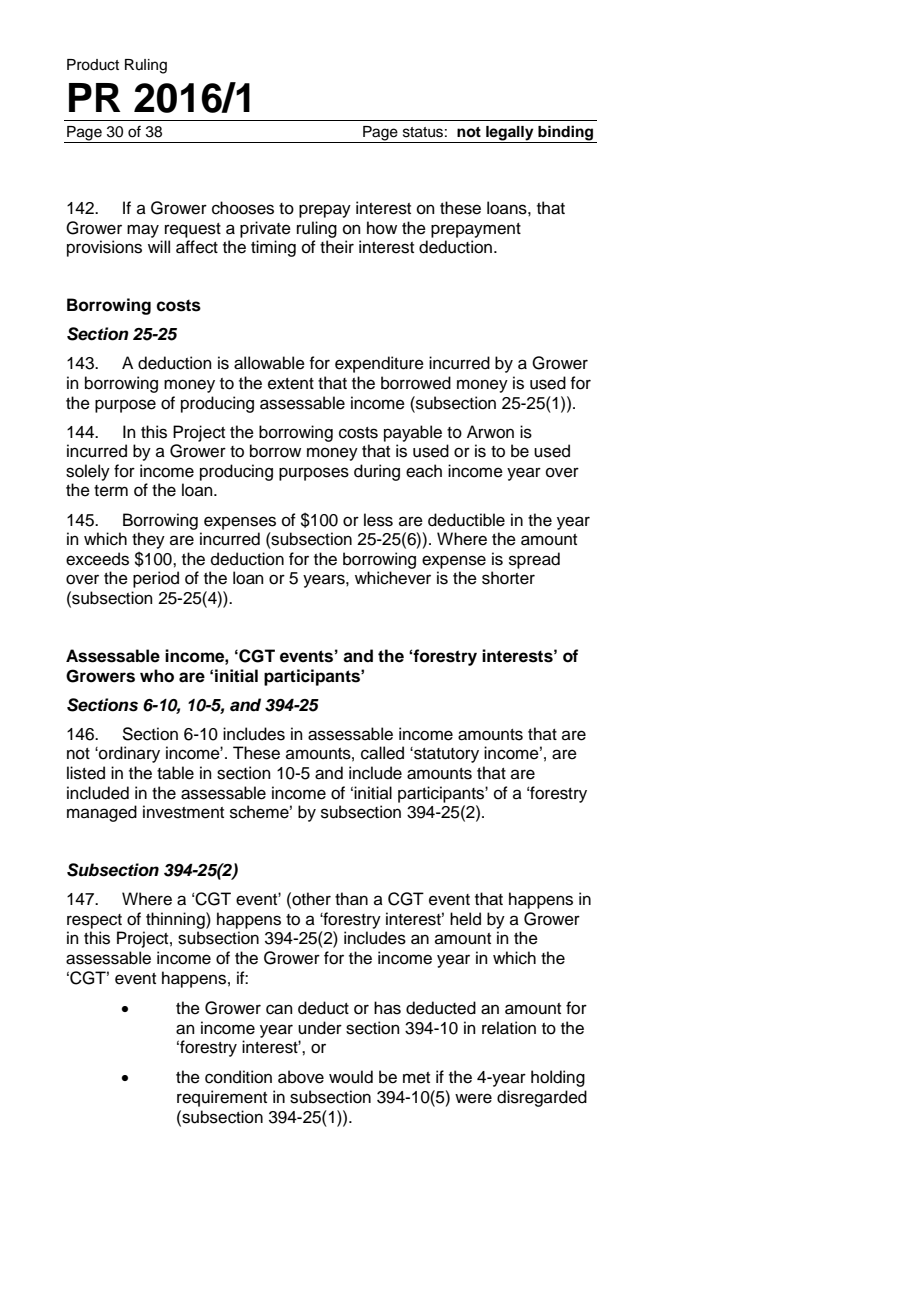  I want to click on chooses, so click(243, 208).
